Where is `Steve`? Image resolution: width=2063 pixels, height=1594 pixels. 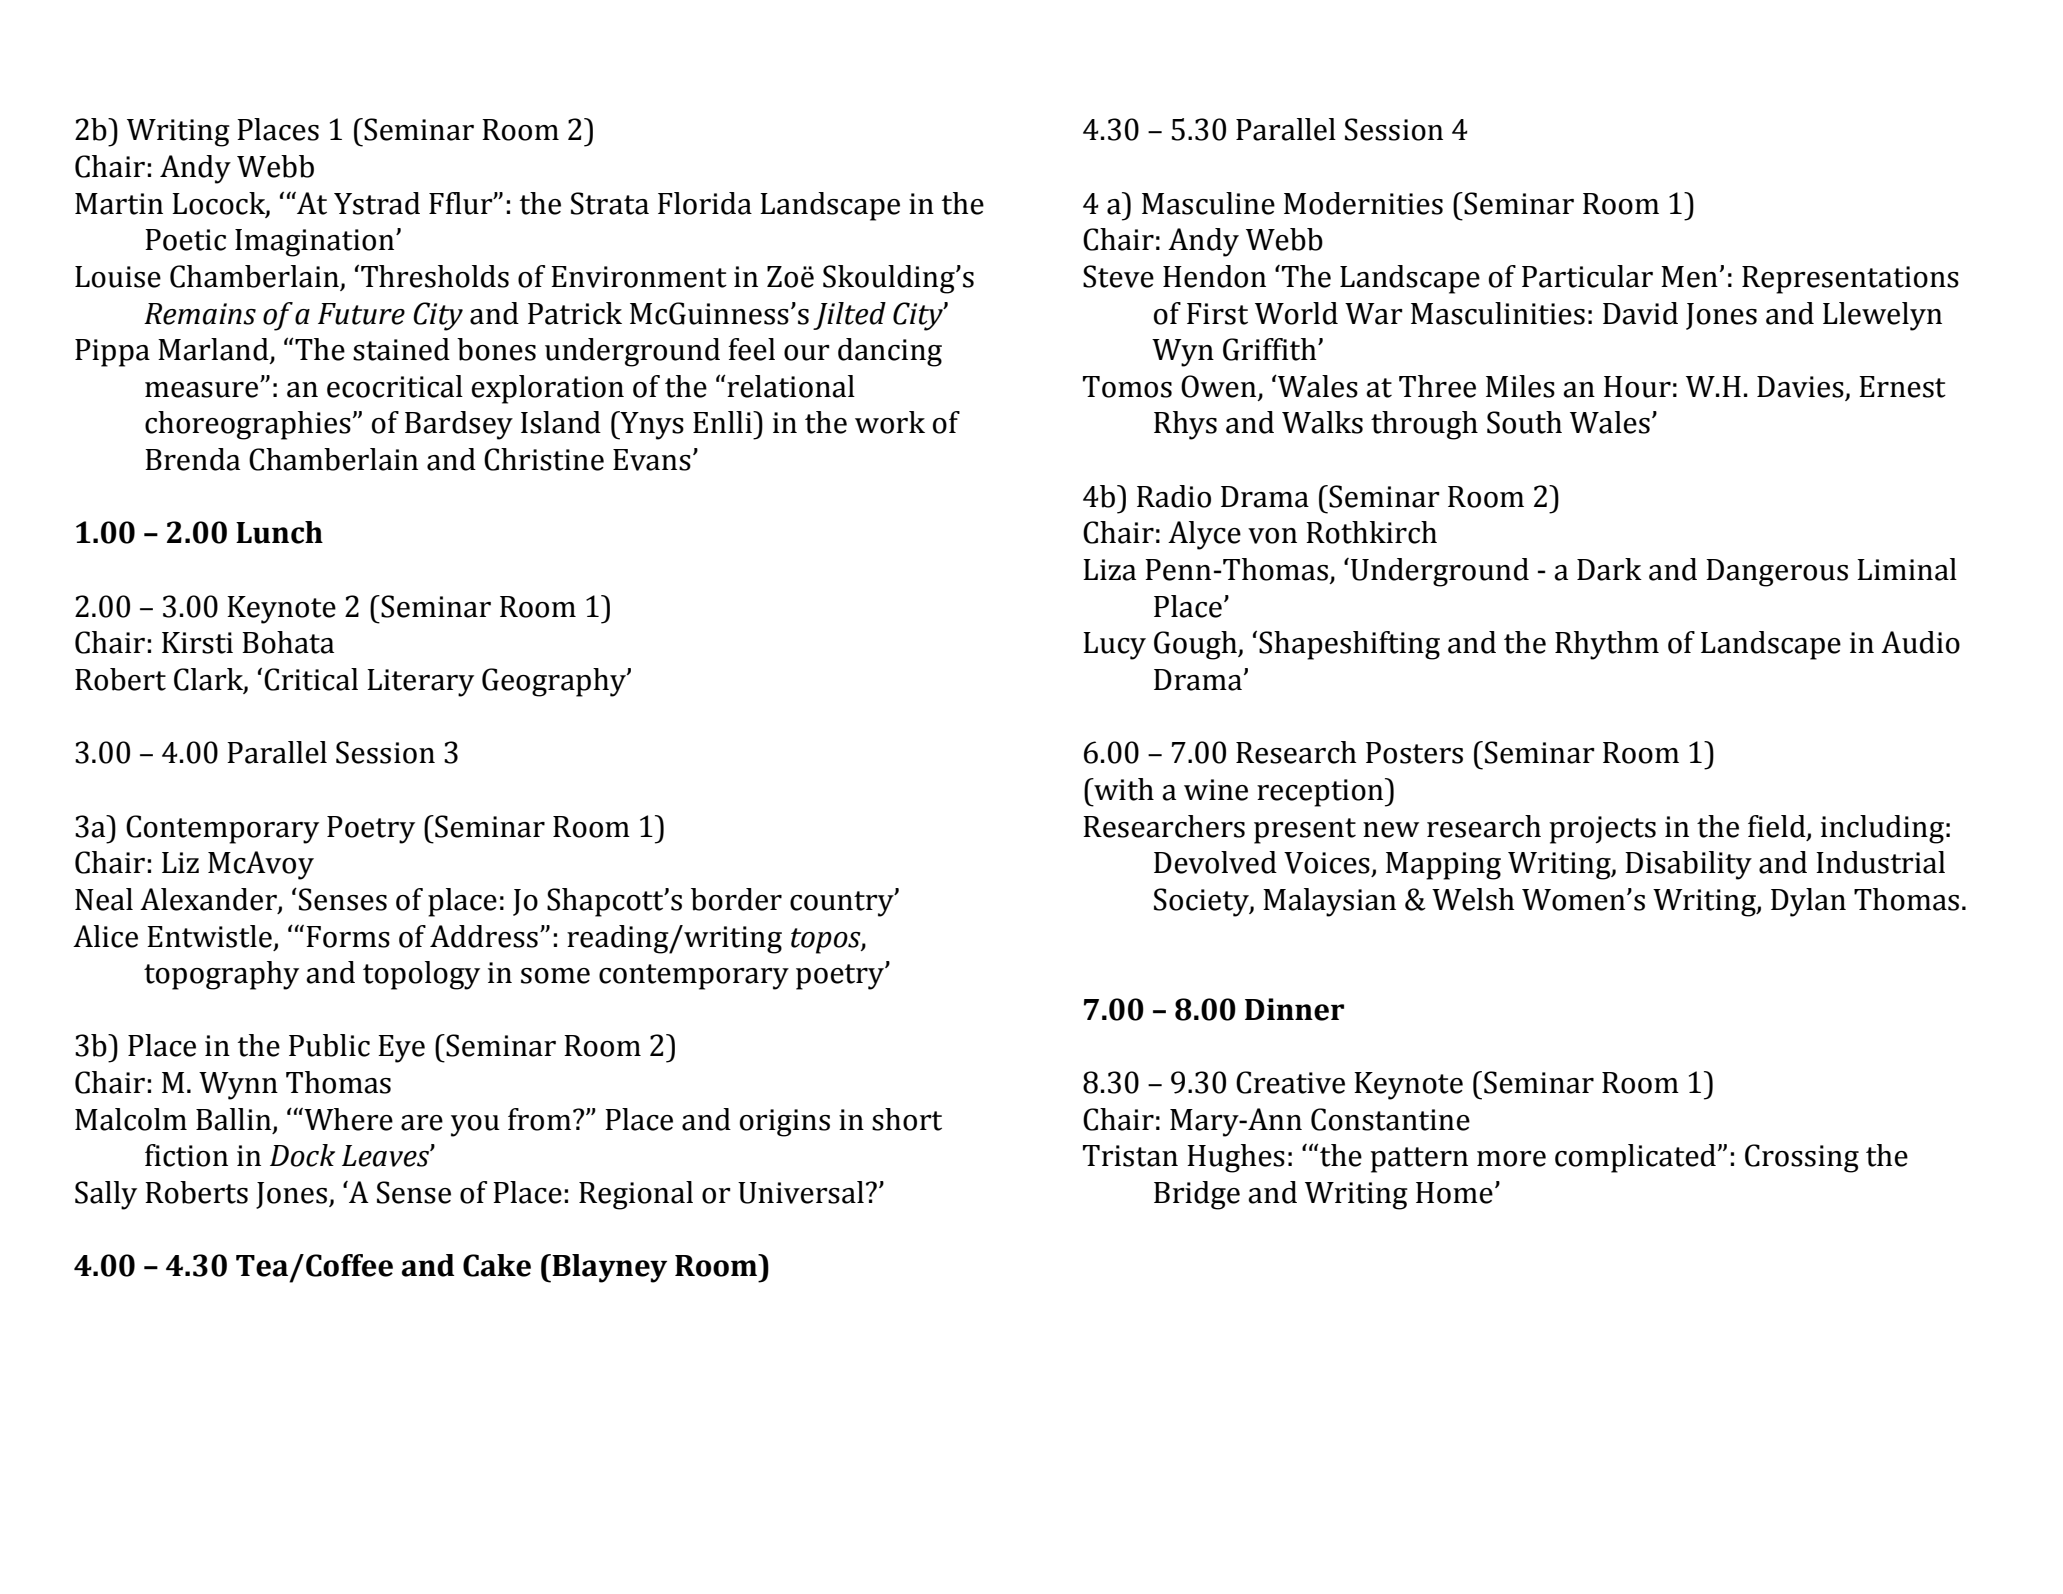 Steve is located at coordinates (1118, 276).
